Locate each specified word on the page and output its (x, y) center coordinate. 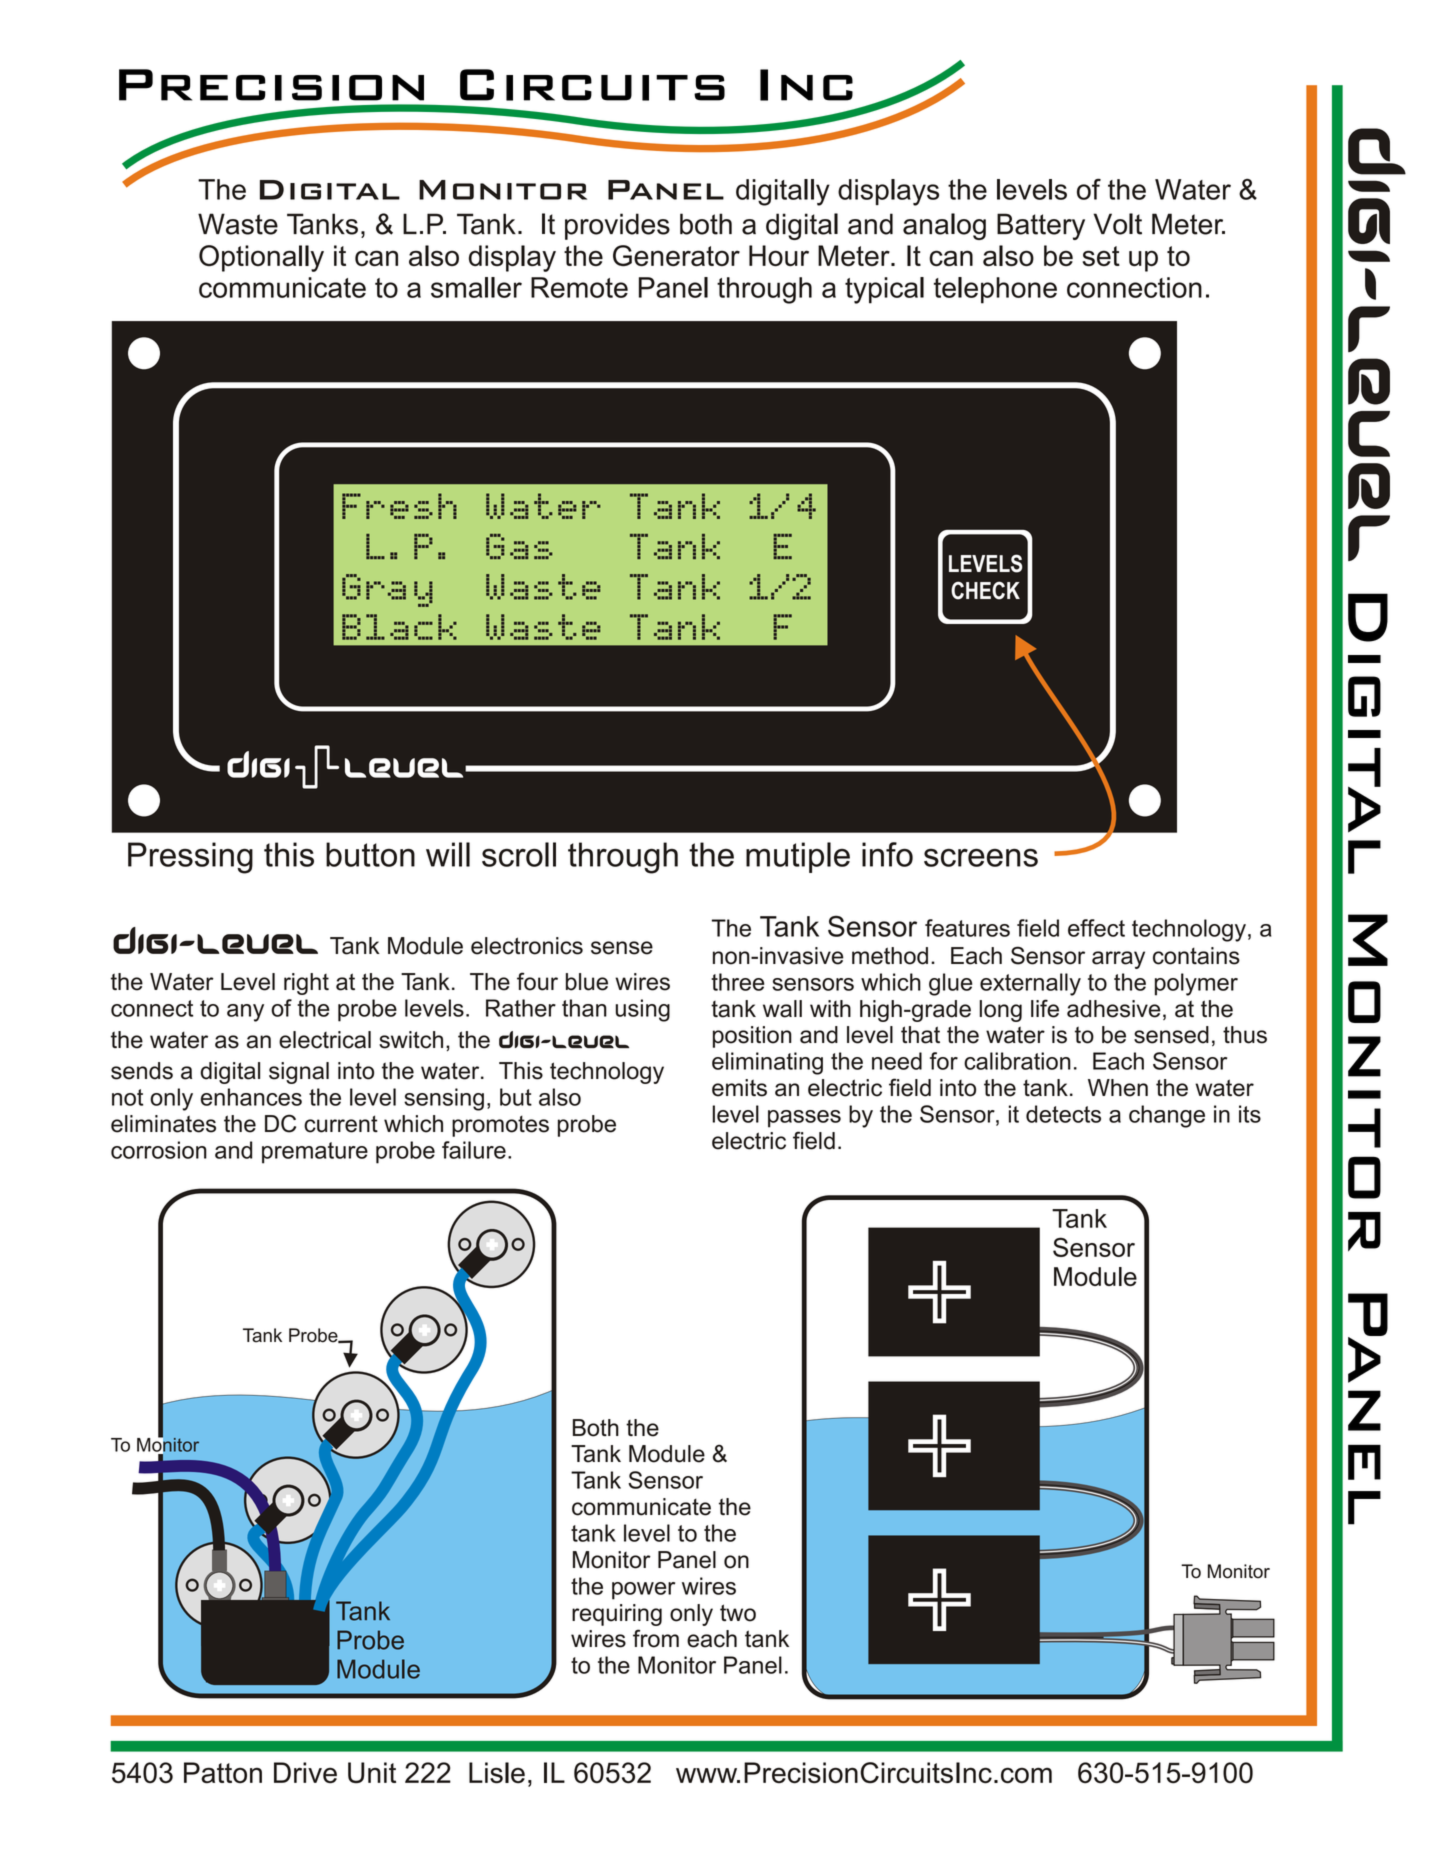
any (245, 1013)
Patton (223, 1773)
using (642, 1010)
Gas (519, 546)
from (656, 1638)
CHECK (985, 590)
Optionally (261, 258)
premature (315, 1153)
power (643, 1591)
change (1167, 1116)
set (1101, 256)
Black (399, 627)
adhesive (1114, 1009)
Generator (676, 255)
